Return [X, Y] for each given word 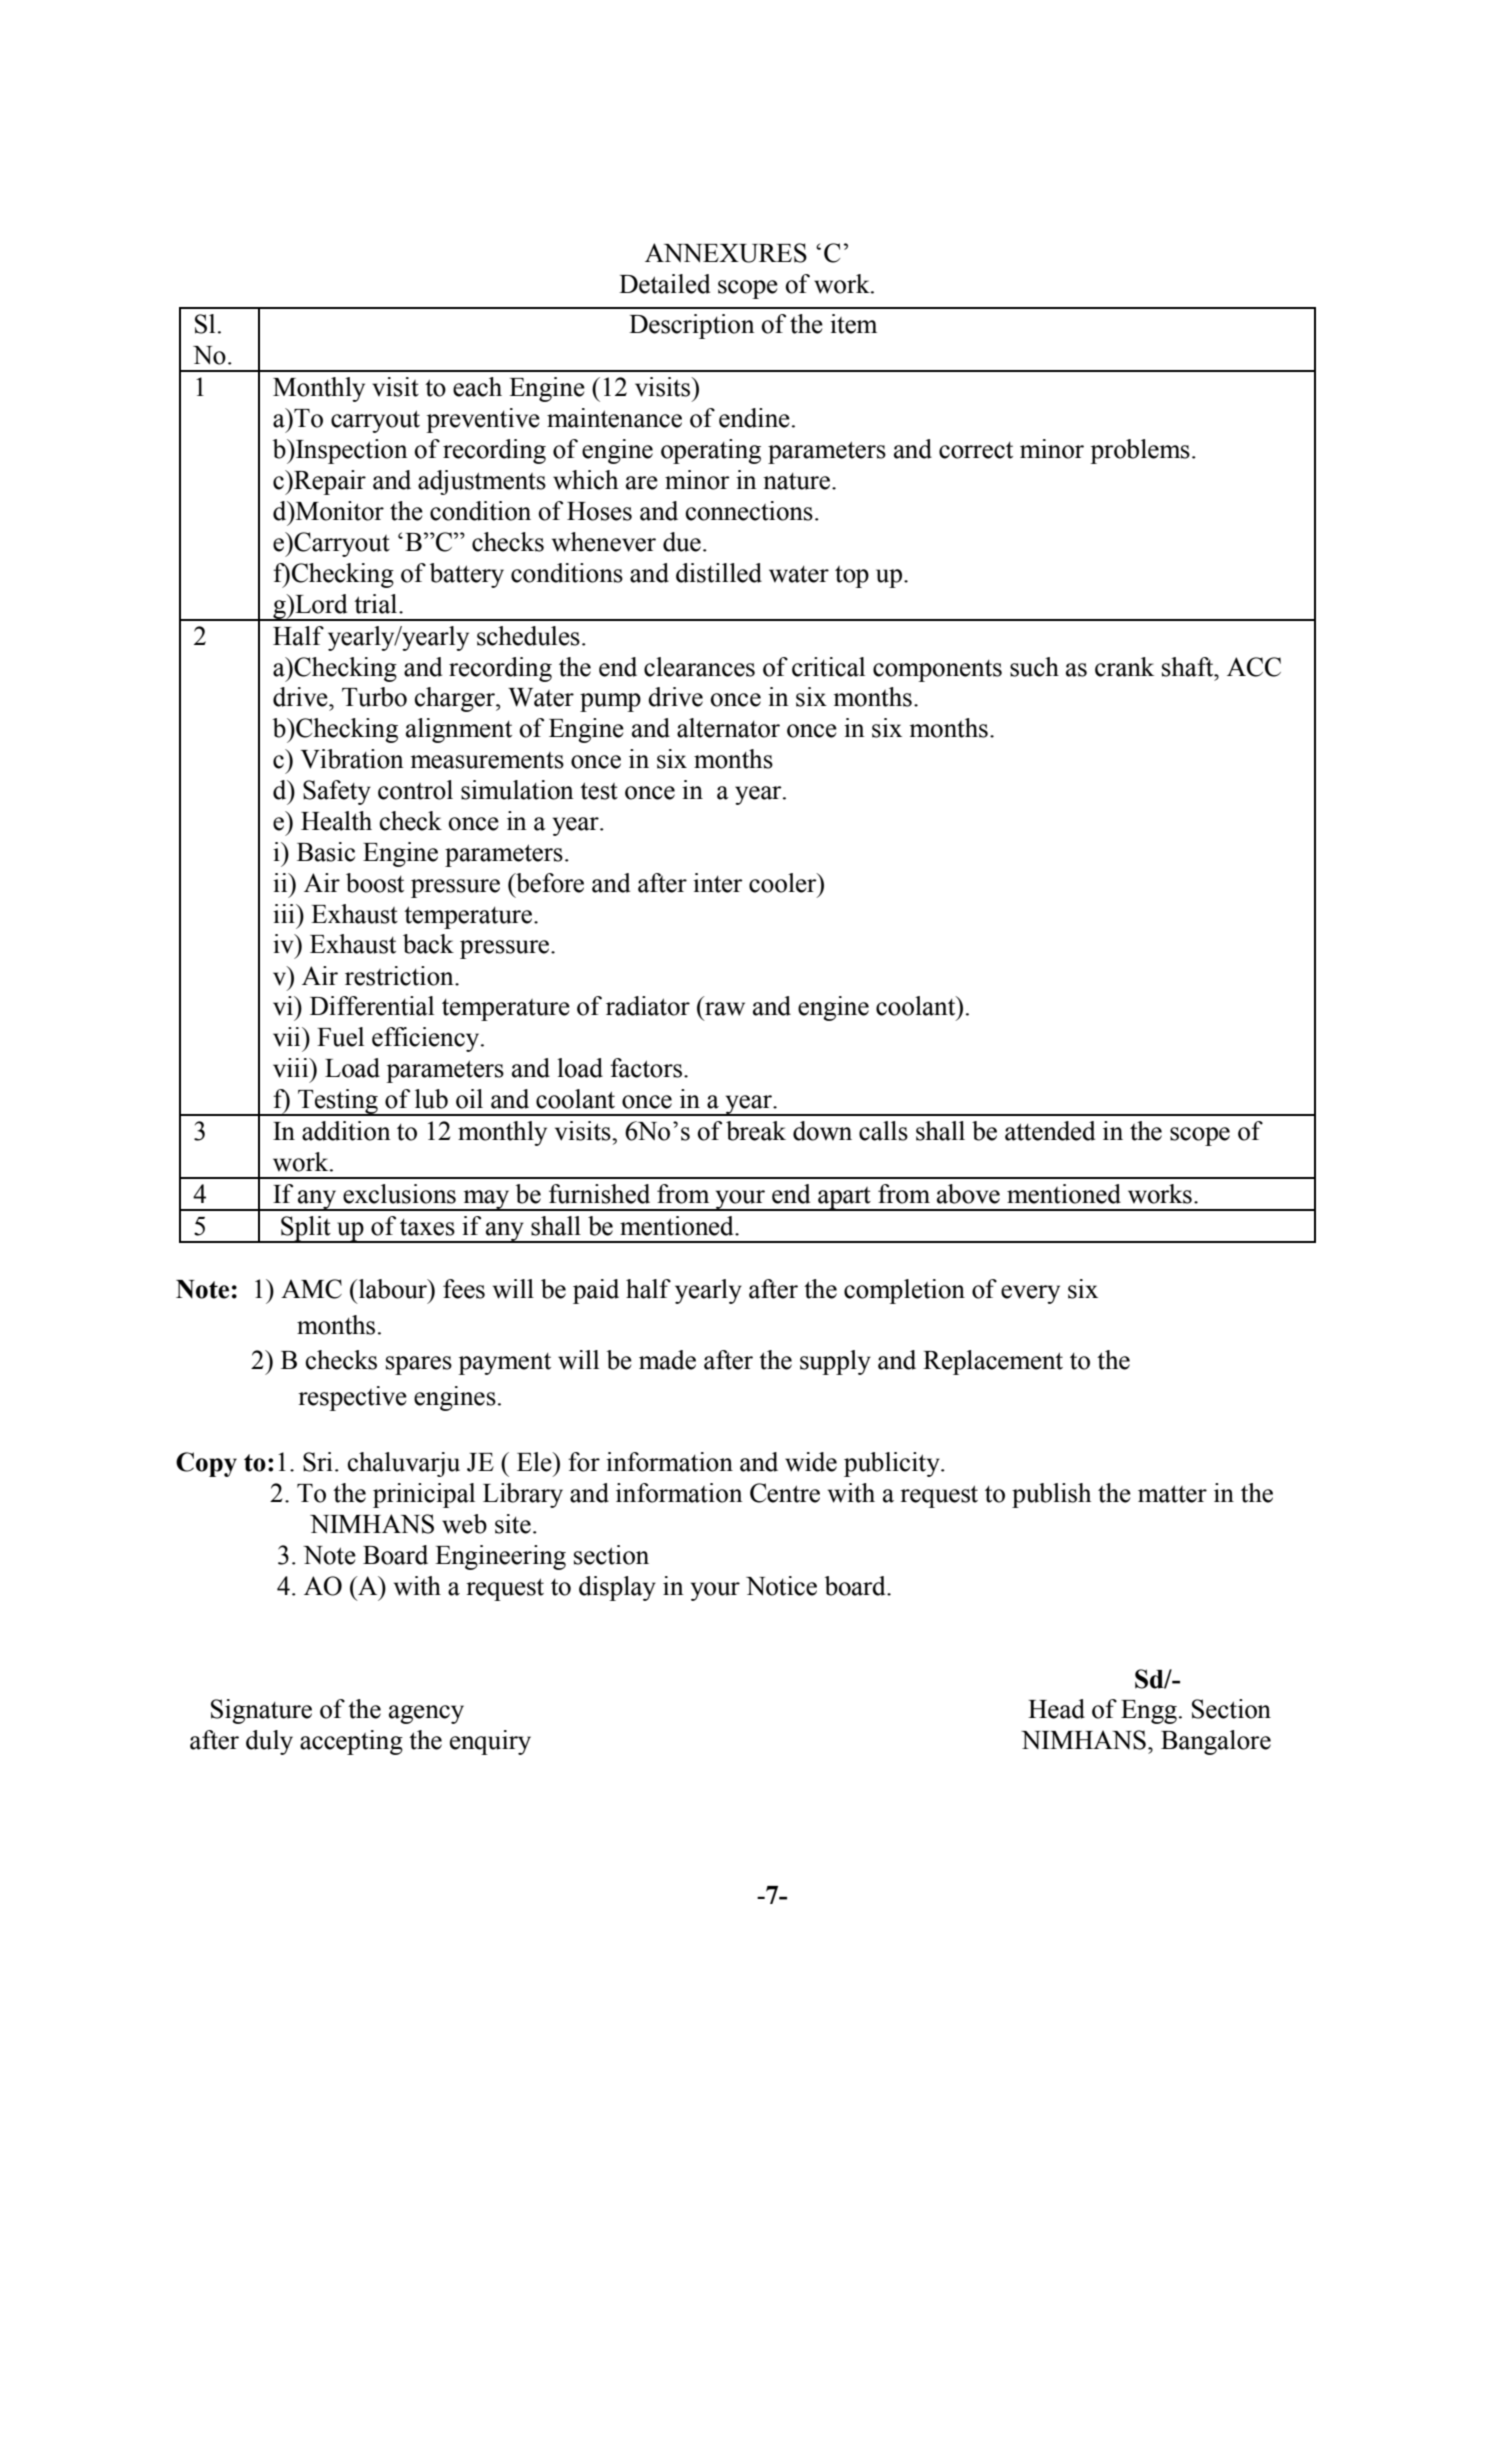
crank [1124, 667]
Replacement [993, 1362]
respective [352, 1398]
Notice [781, 1586]
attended [1050, 1131]
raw [725, 1009]
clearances [699, 667]
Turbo [374, 697]
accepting [351, 1742]
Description [692, 326]
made [667, 1360]
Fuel [340, 1037]
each [477, 387]
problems [1140, 451]
